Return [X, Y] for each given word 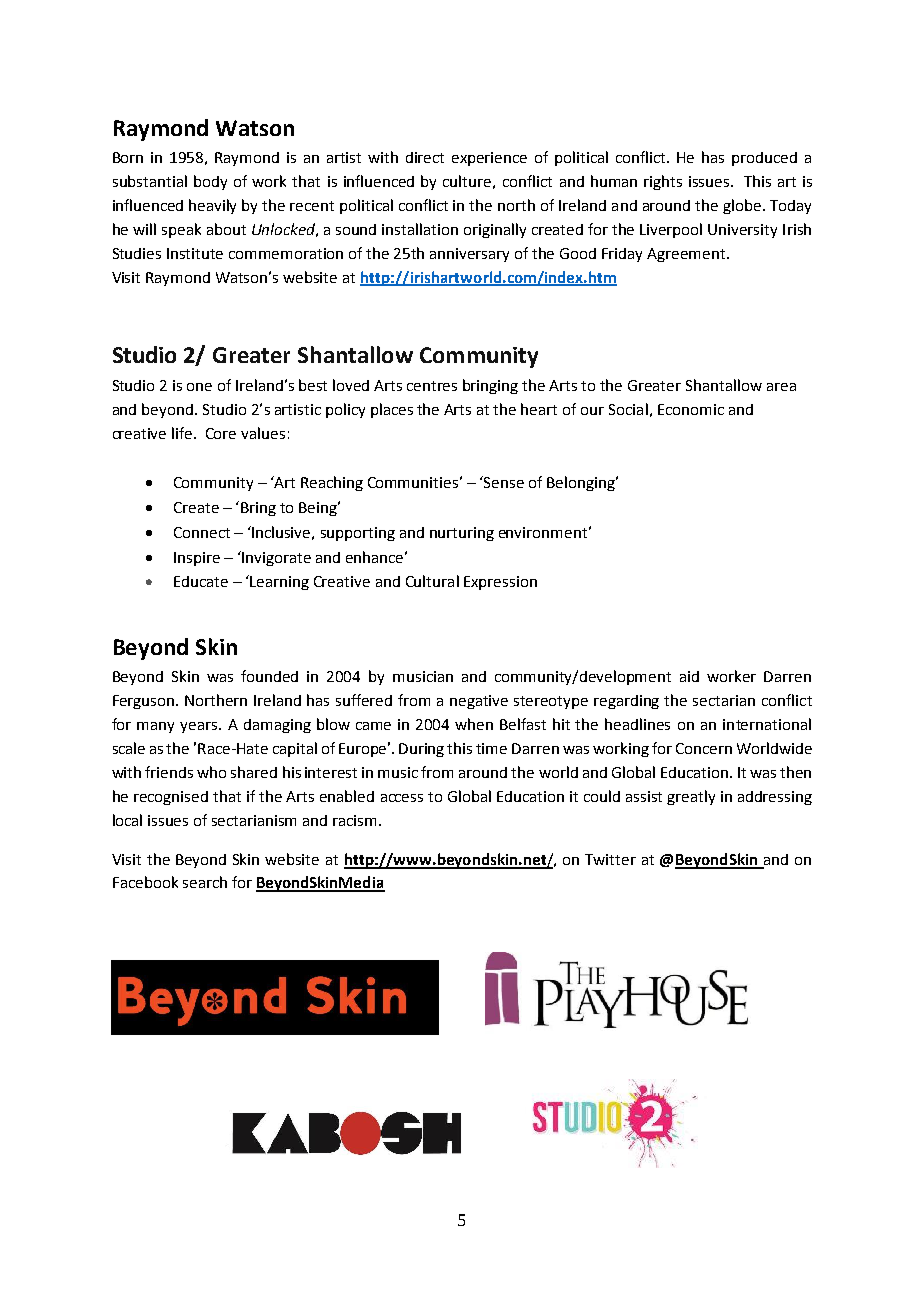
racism [356, 820]
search [205, 882]
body [210, 182]
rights [663, 182]
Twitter [610, 859]
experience [489, 159]
